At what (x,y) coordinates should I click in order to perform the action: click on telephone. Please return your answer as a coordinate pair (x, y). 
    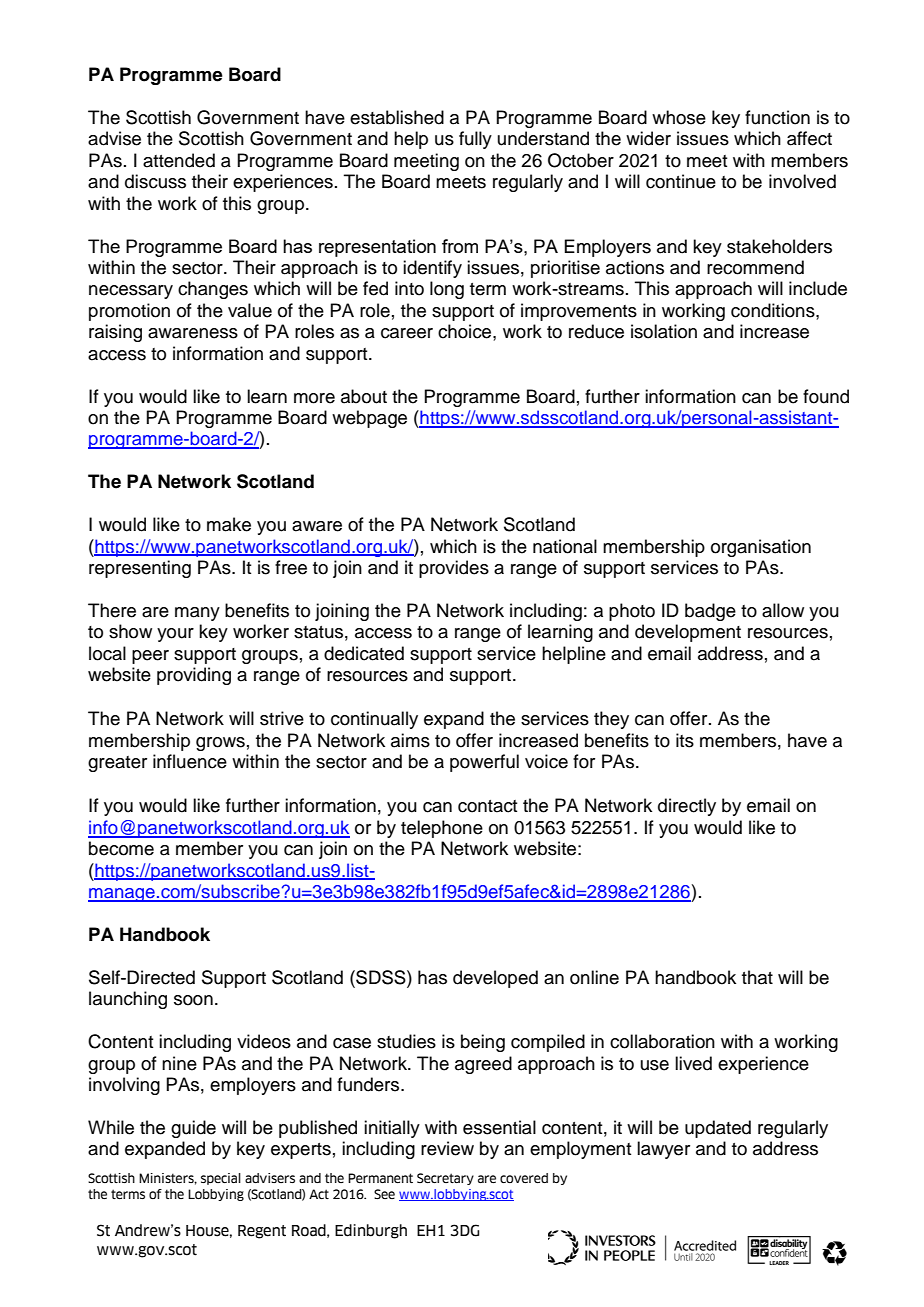
    Looking at the image, I should click on (442, 829).
